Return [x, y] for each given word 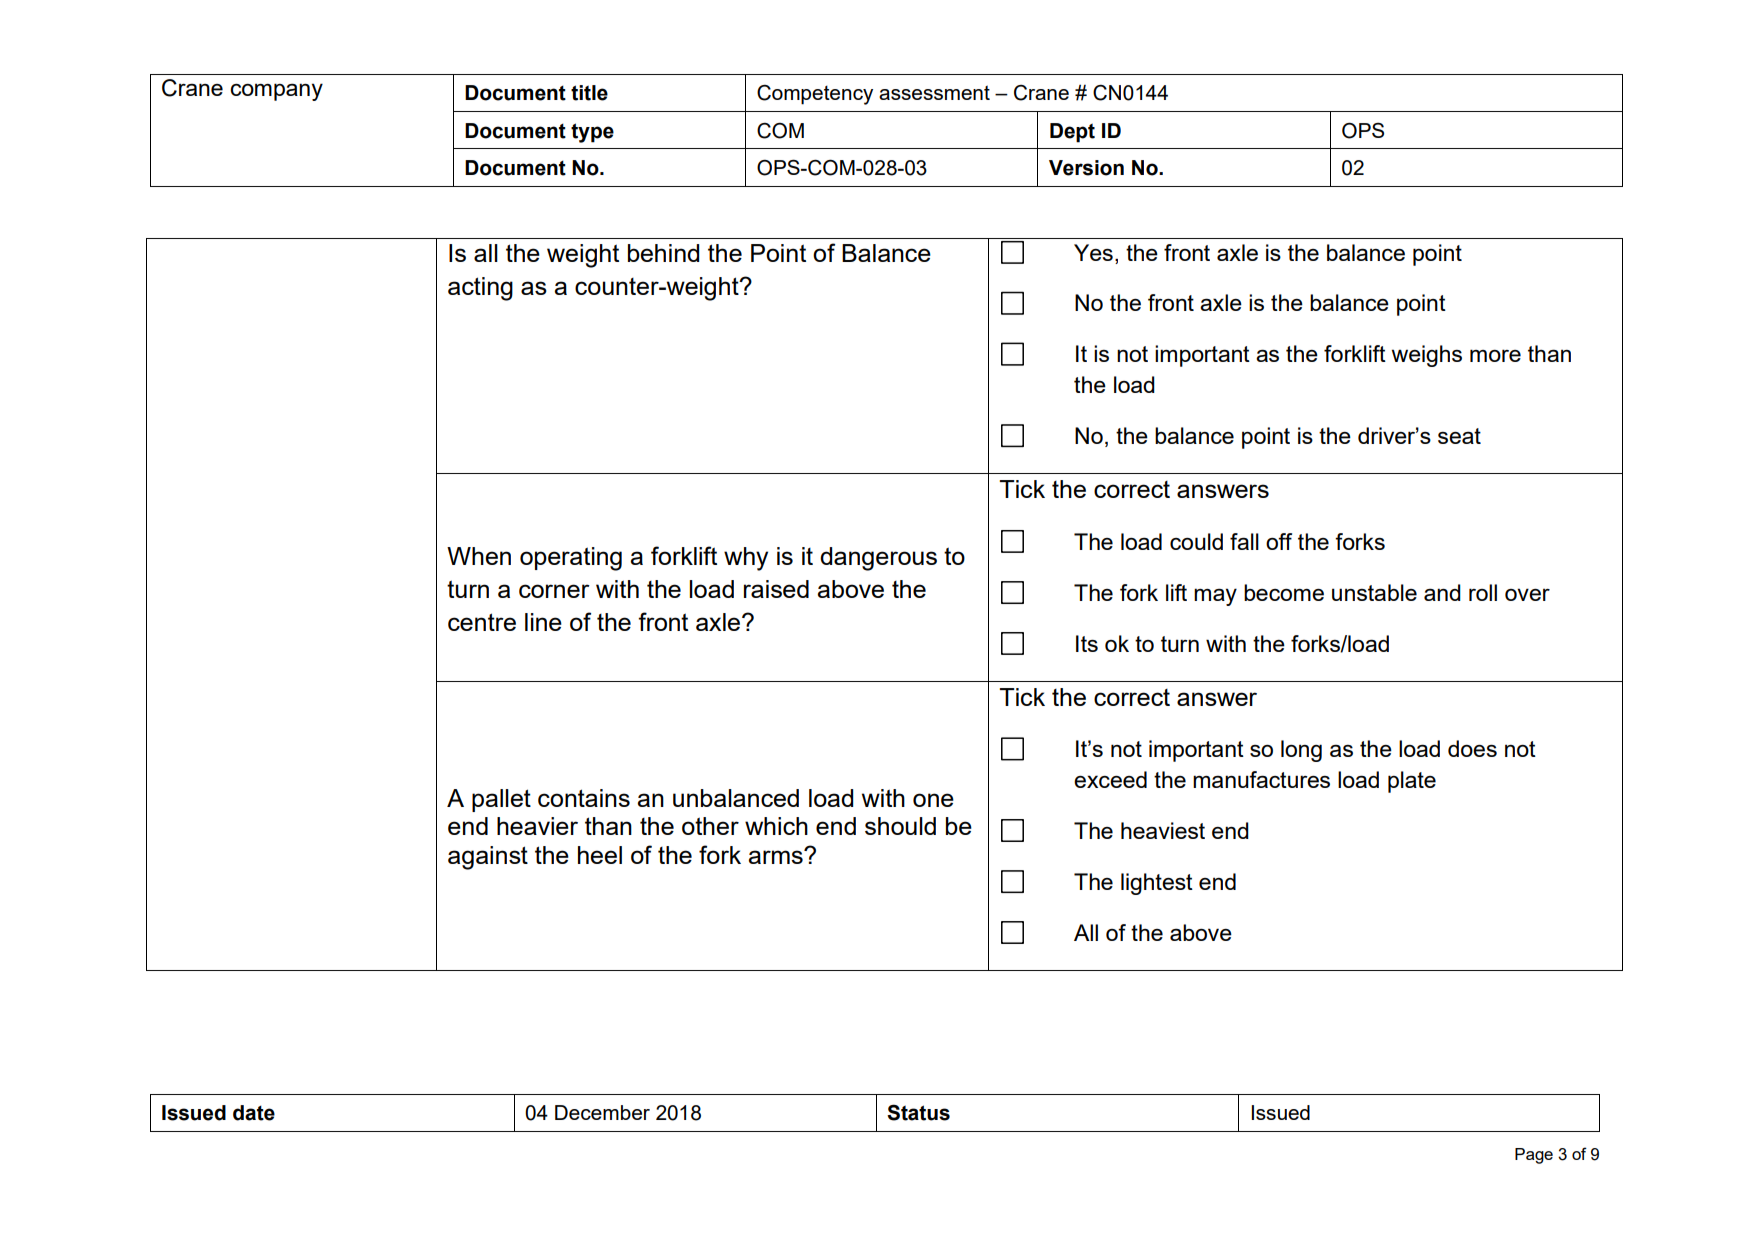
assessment [934, 92]
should [900, 826]
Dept [1072, 133]
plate [1412, 782]
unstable [1374, 592]
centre [482, 622]
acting [480, 289]
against [488, 858]
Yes [1093, 252]
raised [776, 589]
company [276, 92]
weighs [1427, 356]
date [254, 1113]
